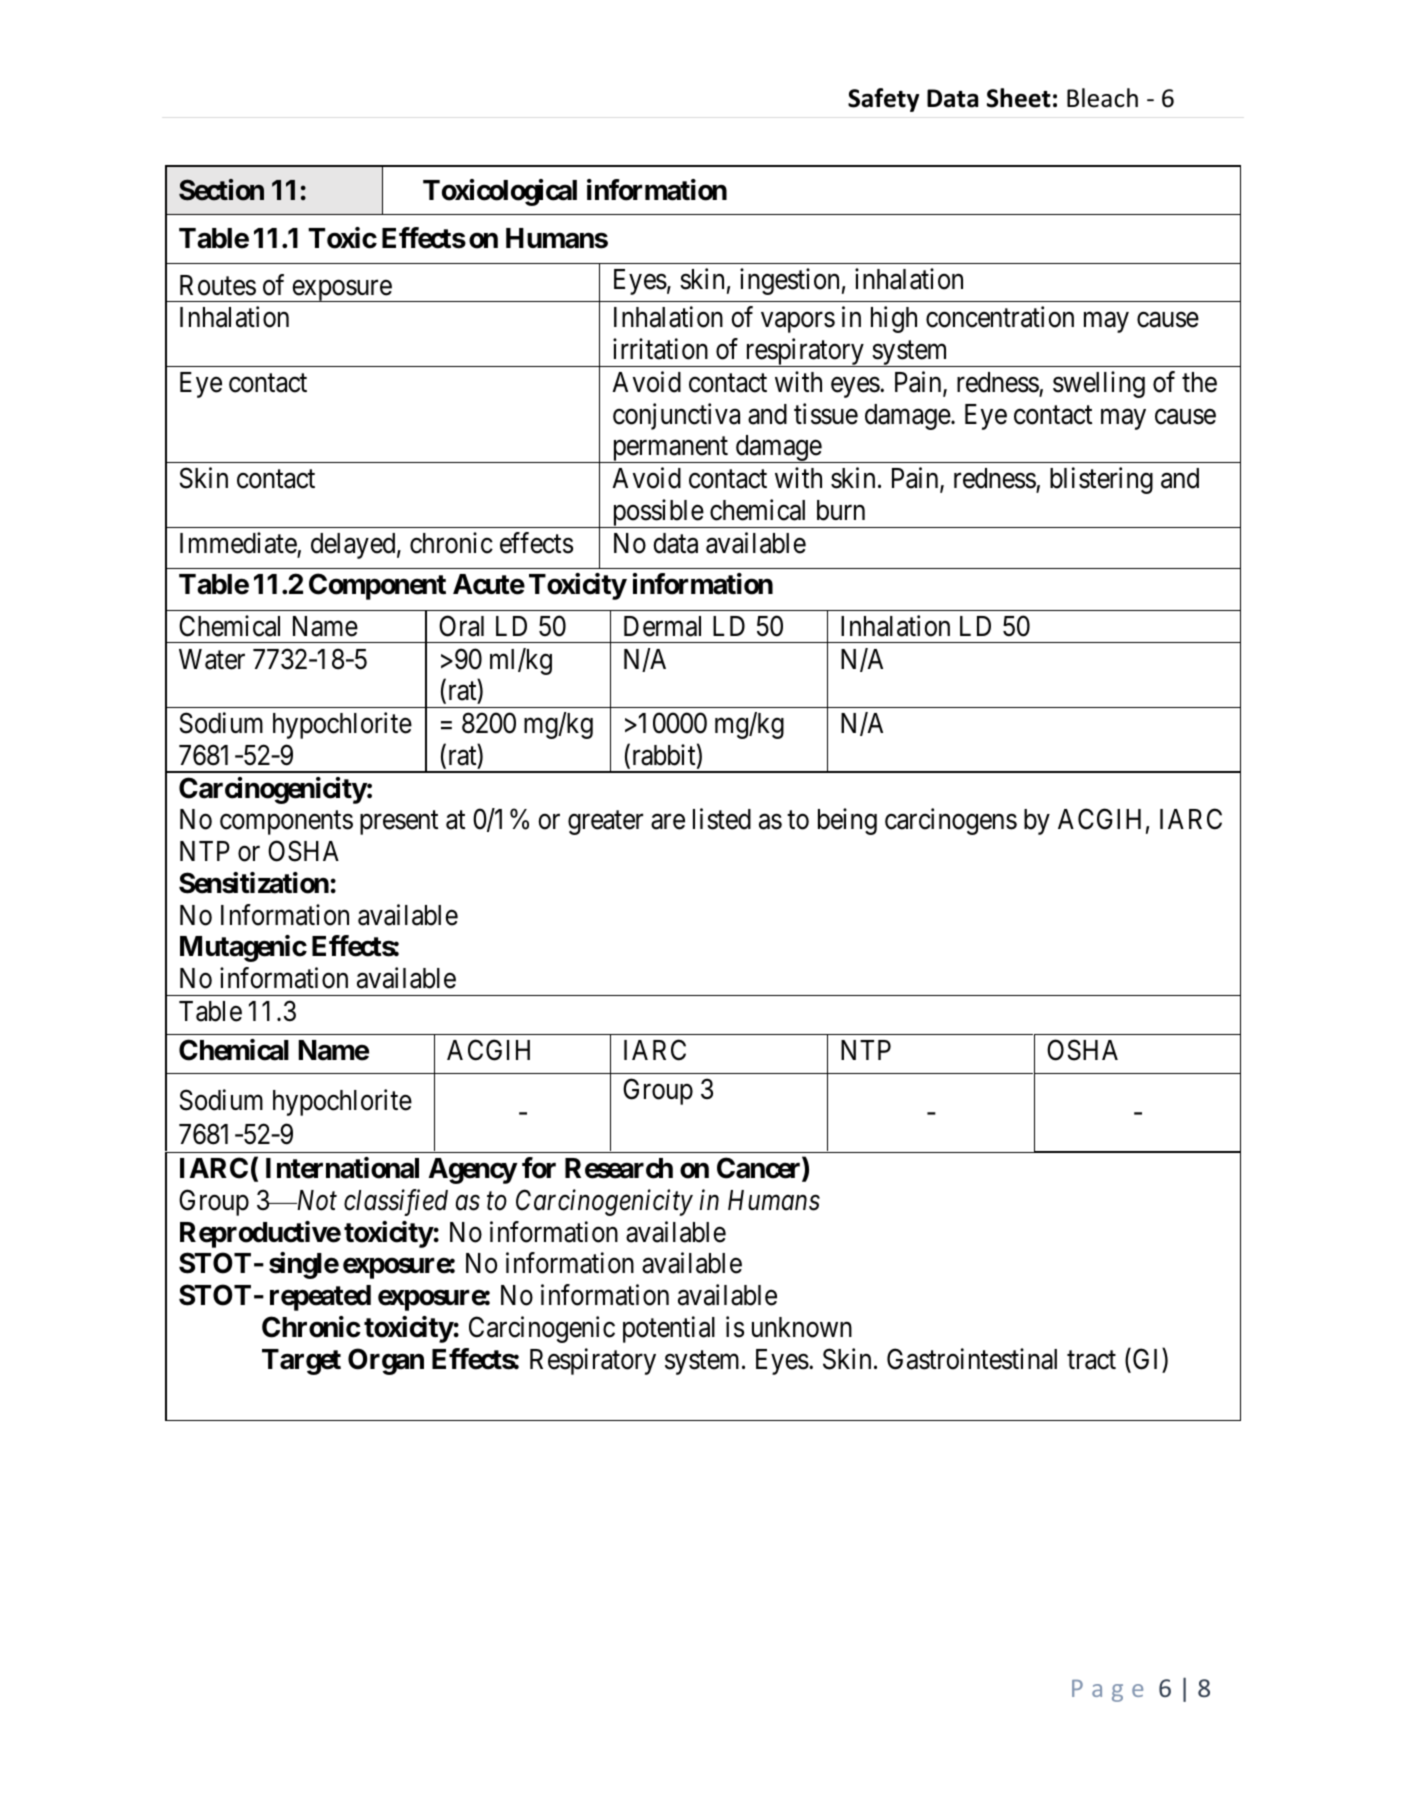 The height and width of the image is (1820, 1406). I want to click on possible, so click(657, 513).
